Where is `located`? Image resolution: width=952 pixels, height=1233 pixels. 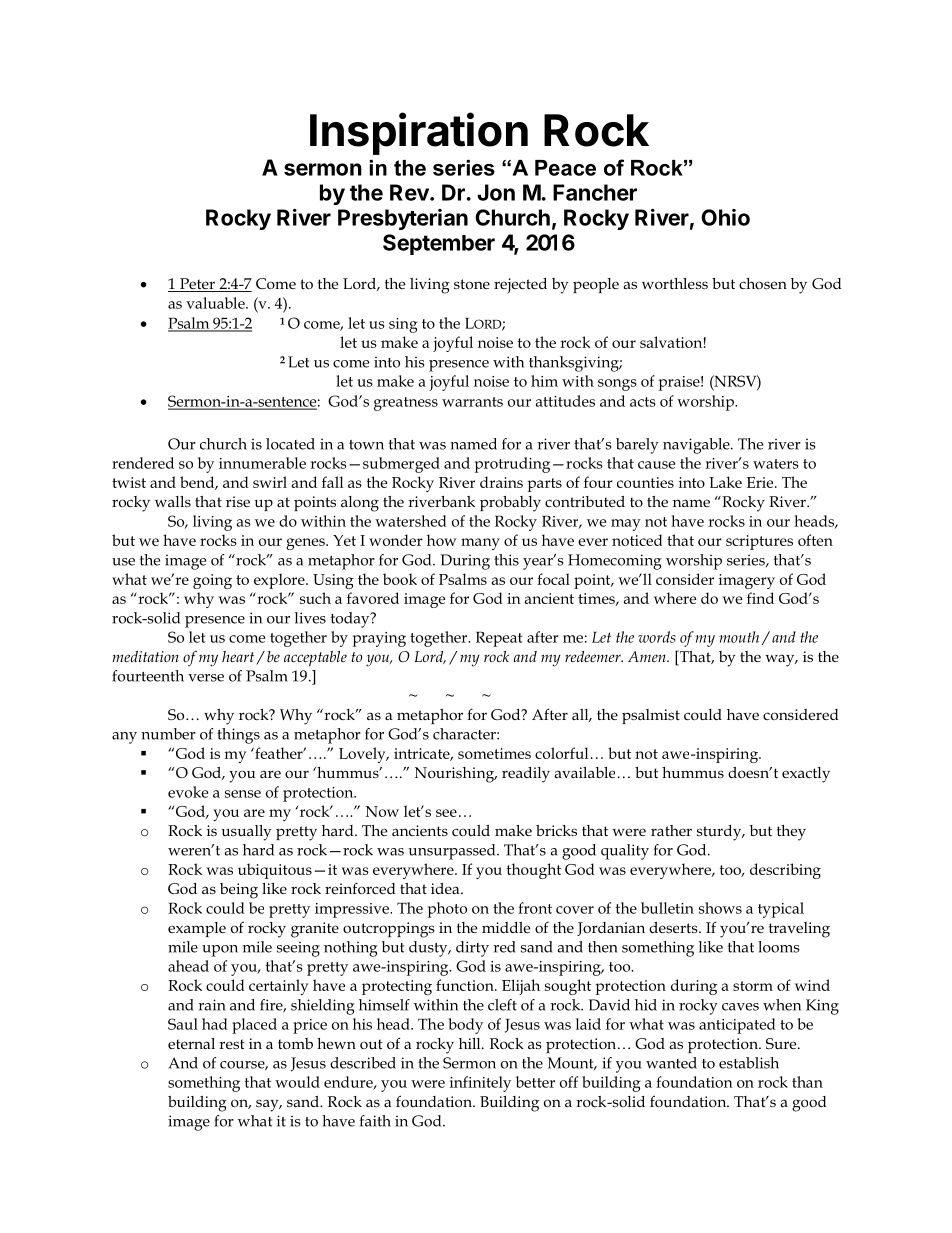
located is located at coordinates (290, 444).
